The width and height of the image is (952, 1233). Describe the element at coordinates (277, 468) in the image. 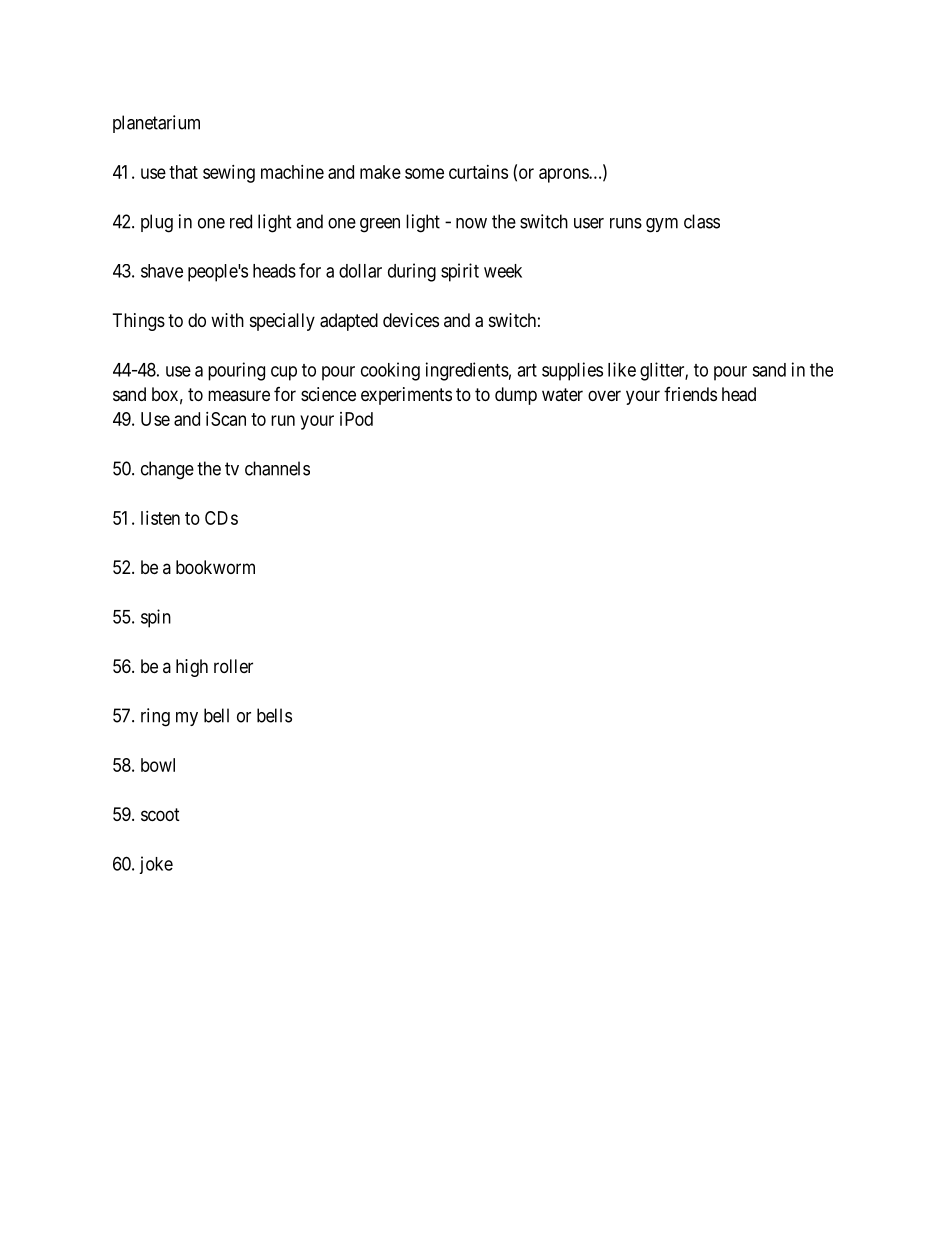

I see `channels` at that location.
